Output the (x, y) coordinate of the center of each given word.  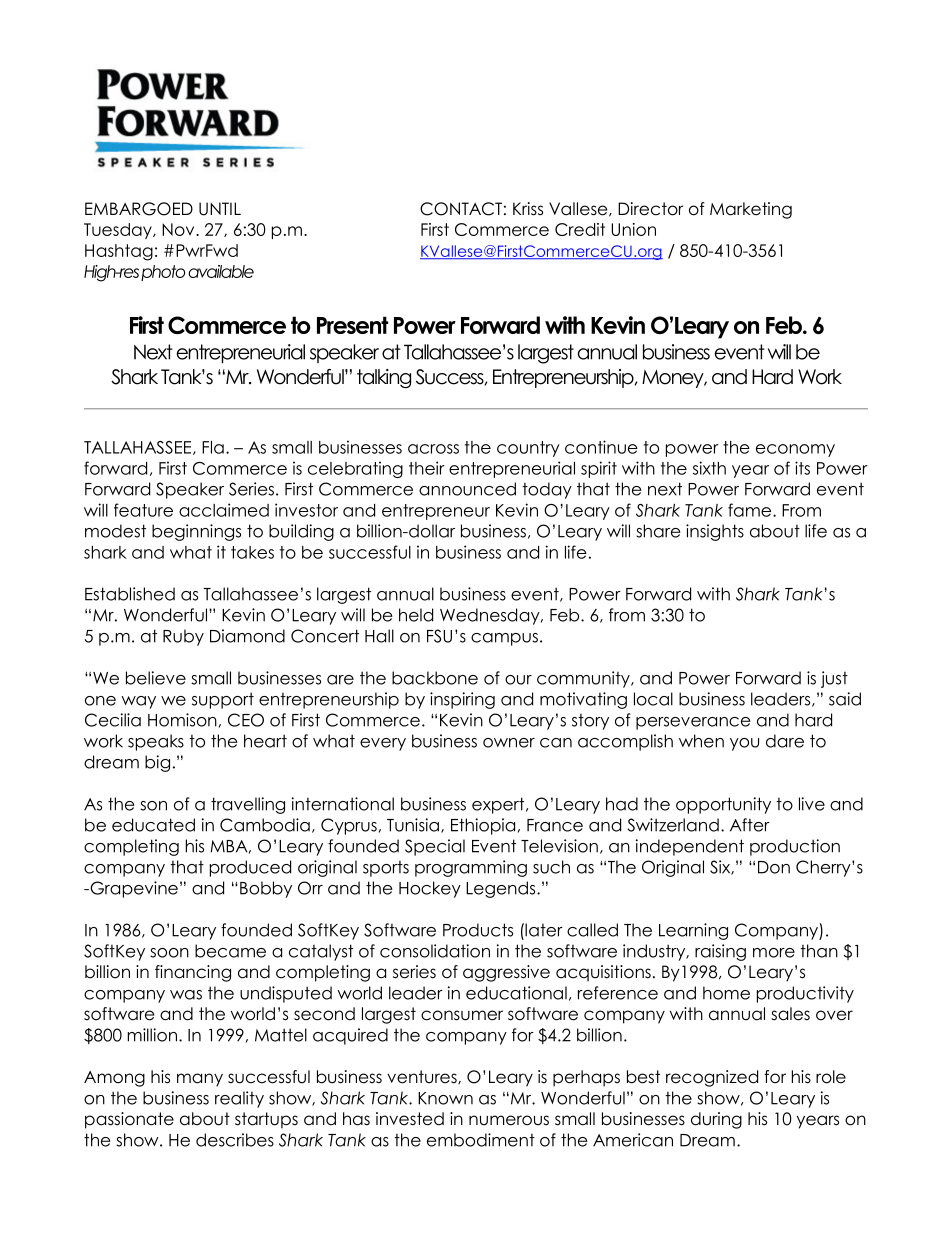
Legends (502, 889)
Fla (213, 447)
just (834, 679)
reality (239, 1099)
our (518, 680)
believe (156, 678)
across (433, 449)
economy (795, 450)
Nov (179, 229)
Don (774, 867)
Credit (580, 229)
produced (250, 868)
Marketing (751, 210)
